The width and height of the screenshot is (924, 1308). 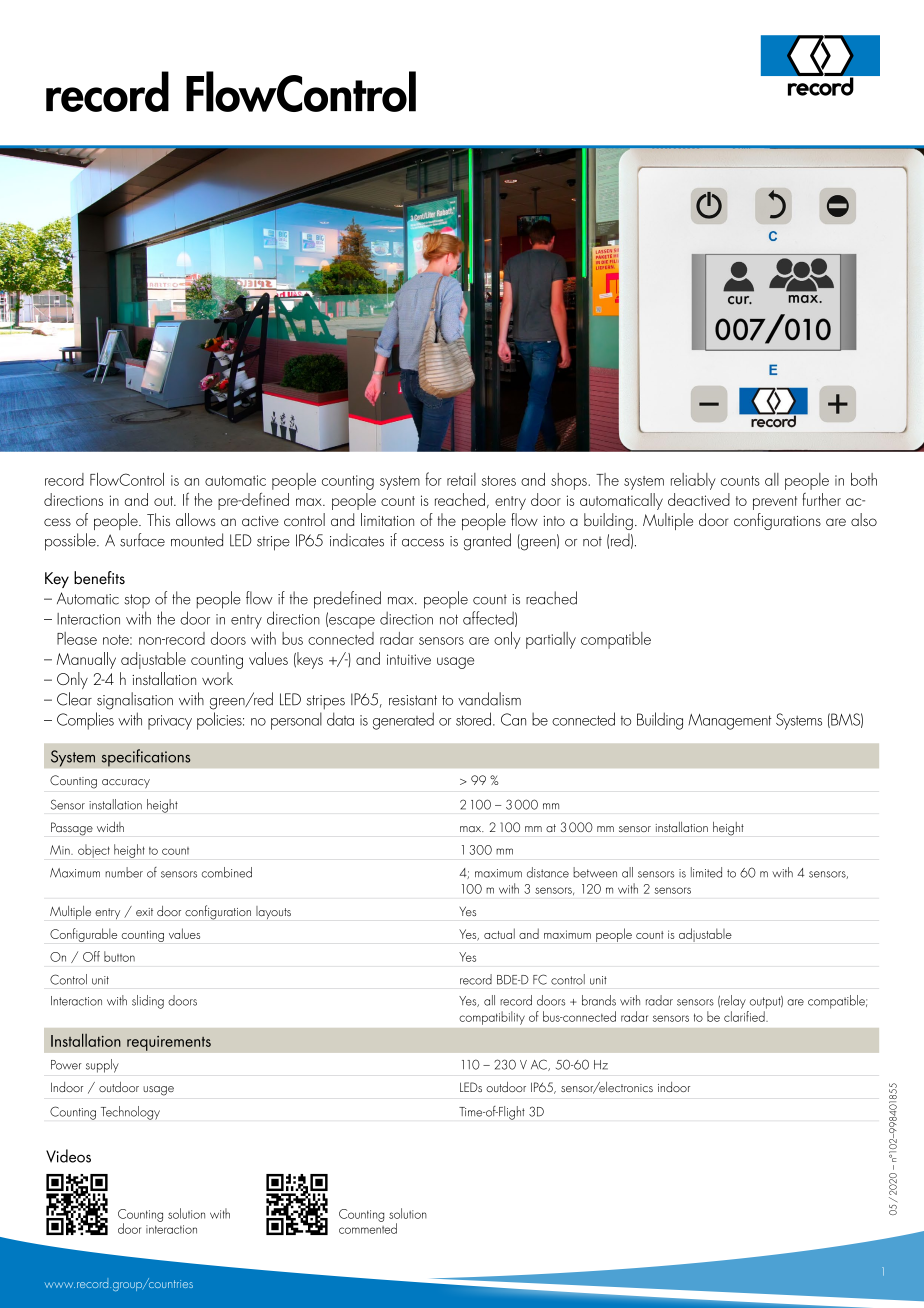 I want to click on Videos, so click(x=68, y=1156).
